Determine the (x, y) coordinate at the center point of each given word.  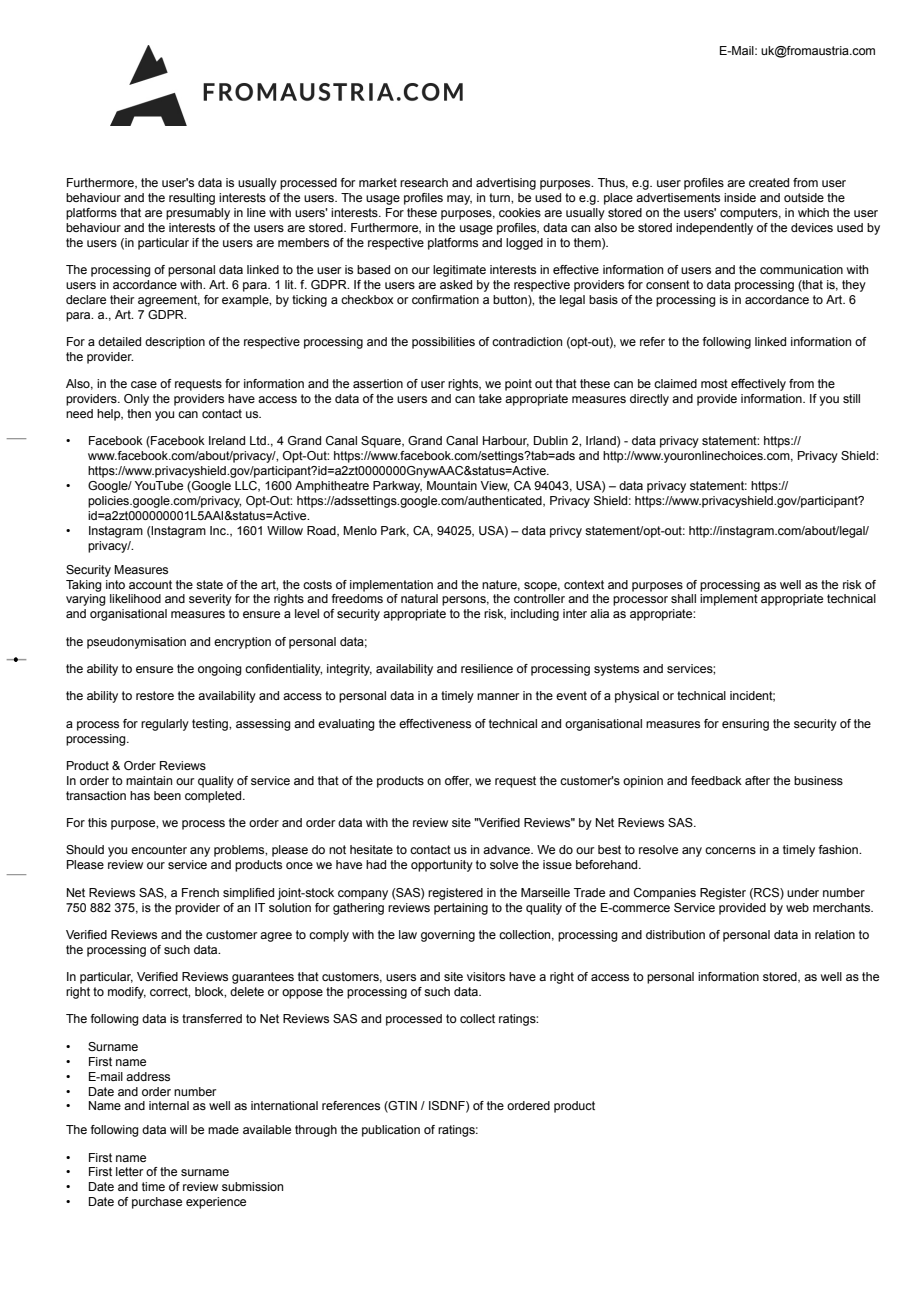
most (714, 383)
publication (391, 1131)
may (459, 200)
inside (740, 197)
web (797, 907)
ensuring (745, 725)
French (200, 892)
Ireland (227, 440)
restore (155, 695)
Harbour (506, 441)
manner (498, 696)
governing (448, 936)
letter (129, 1171)
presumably (198, 214)
